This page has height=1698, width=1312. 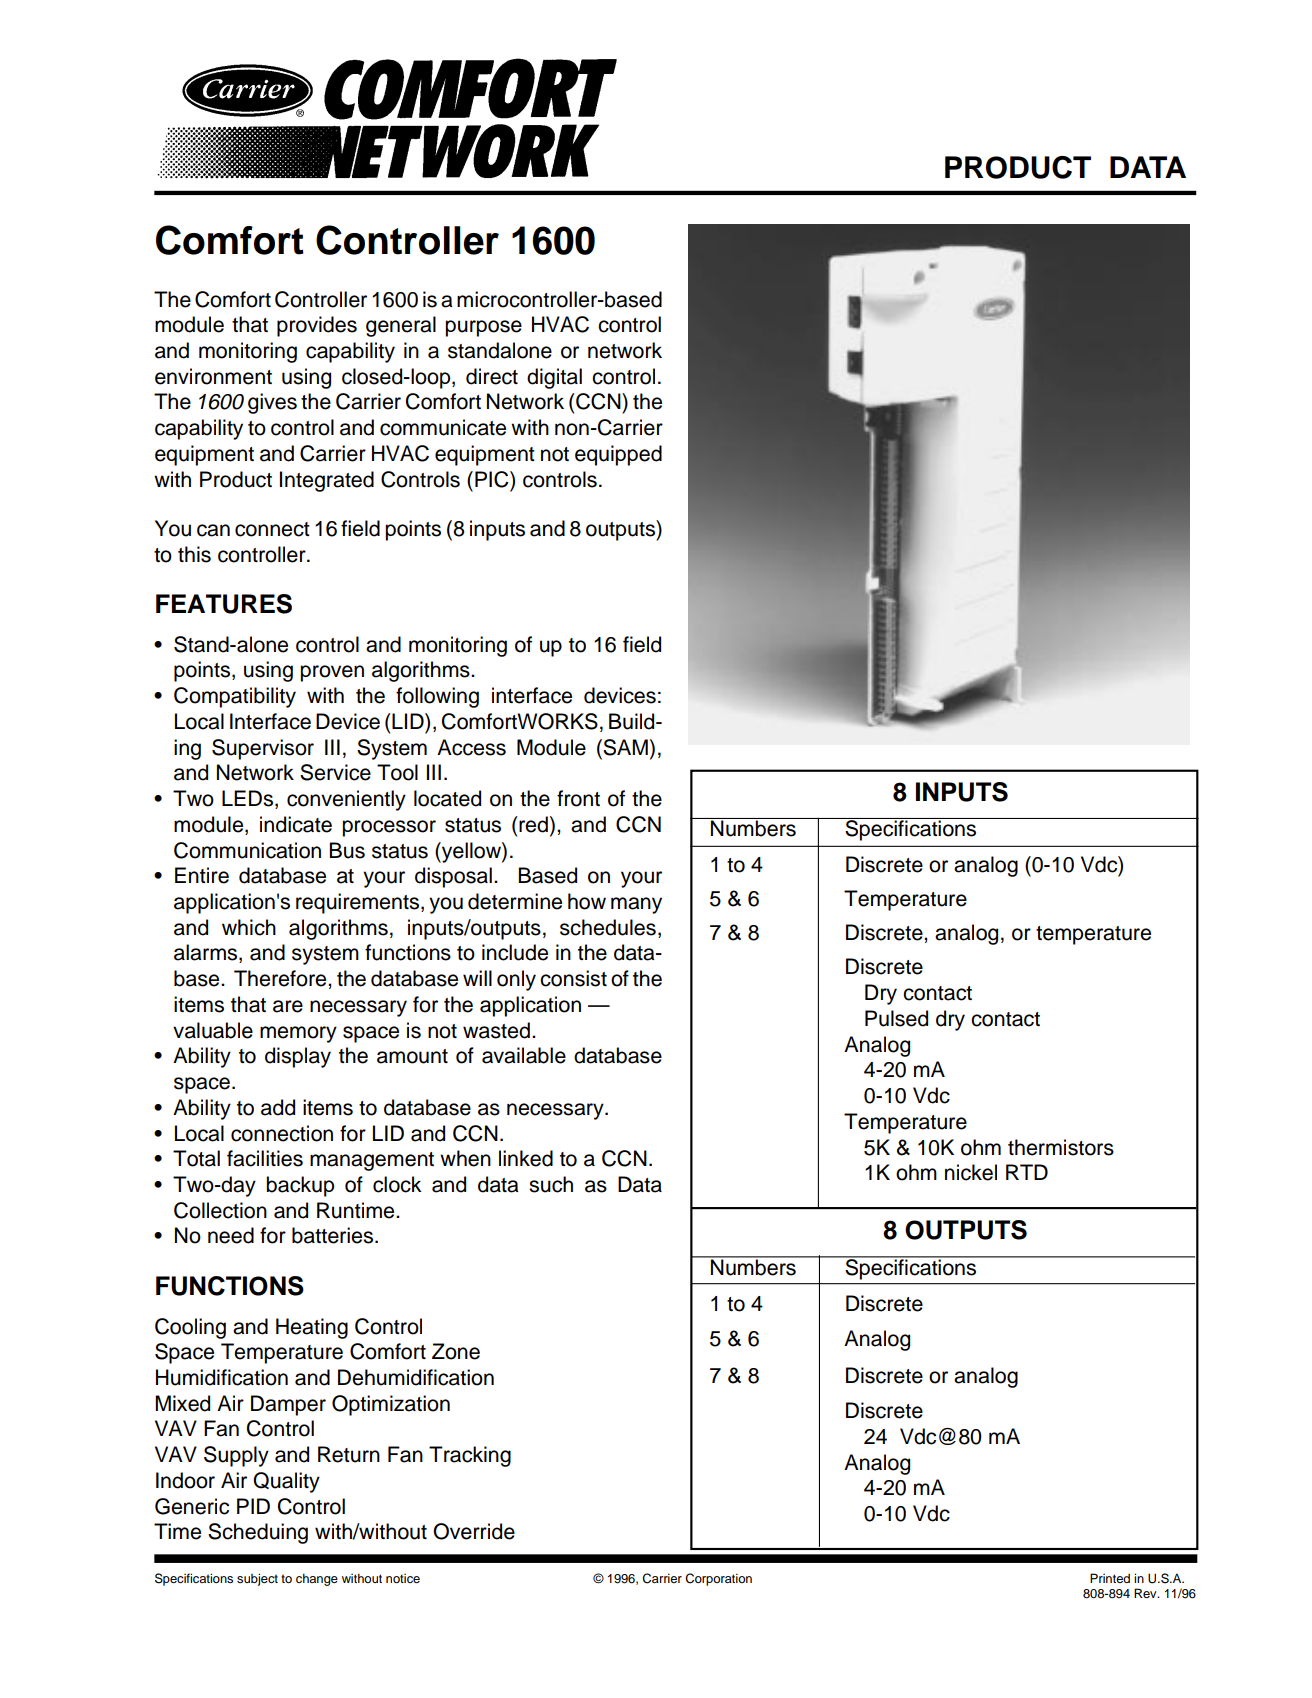 I want to click on SAM, so click(x=624, y=747).
